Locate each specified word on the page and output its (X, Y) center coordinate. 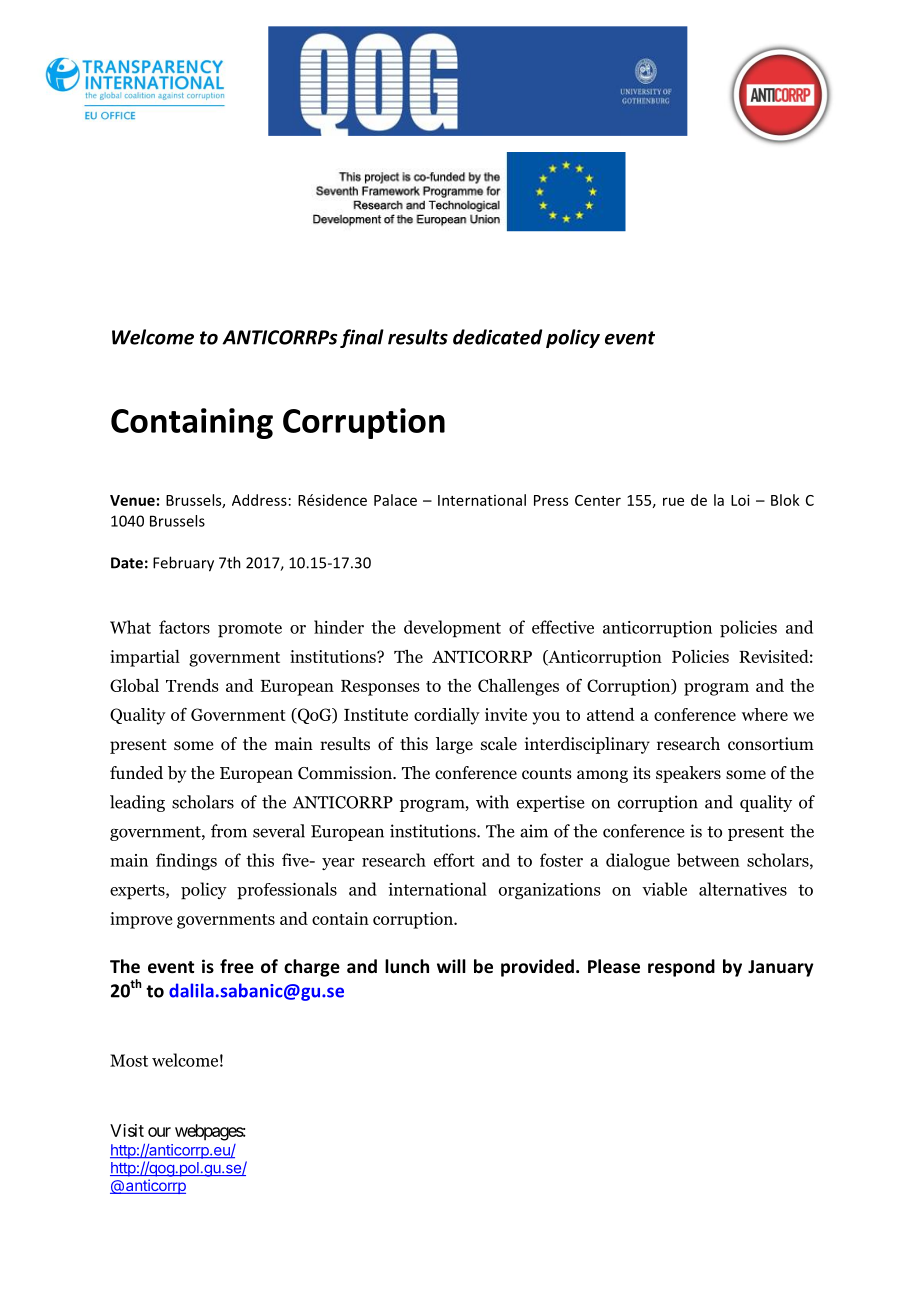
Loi (740, 500)
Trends (192, 685)
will (451, 966)
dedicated (497, 337)
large (454, 745)
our (159, 1132)
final (362, 338)
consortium (771, 744)
